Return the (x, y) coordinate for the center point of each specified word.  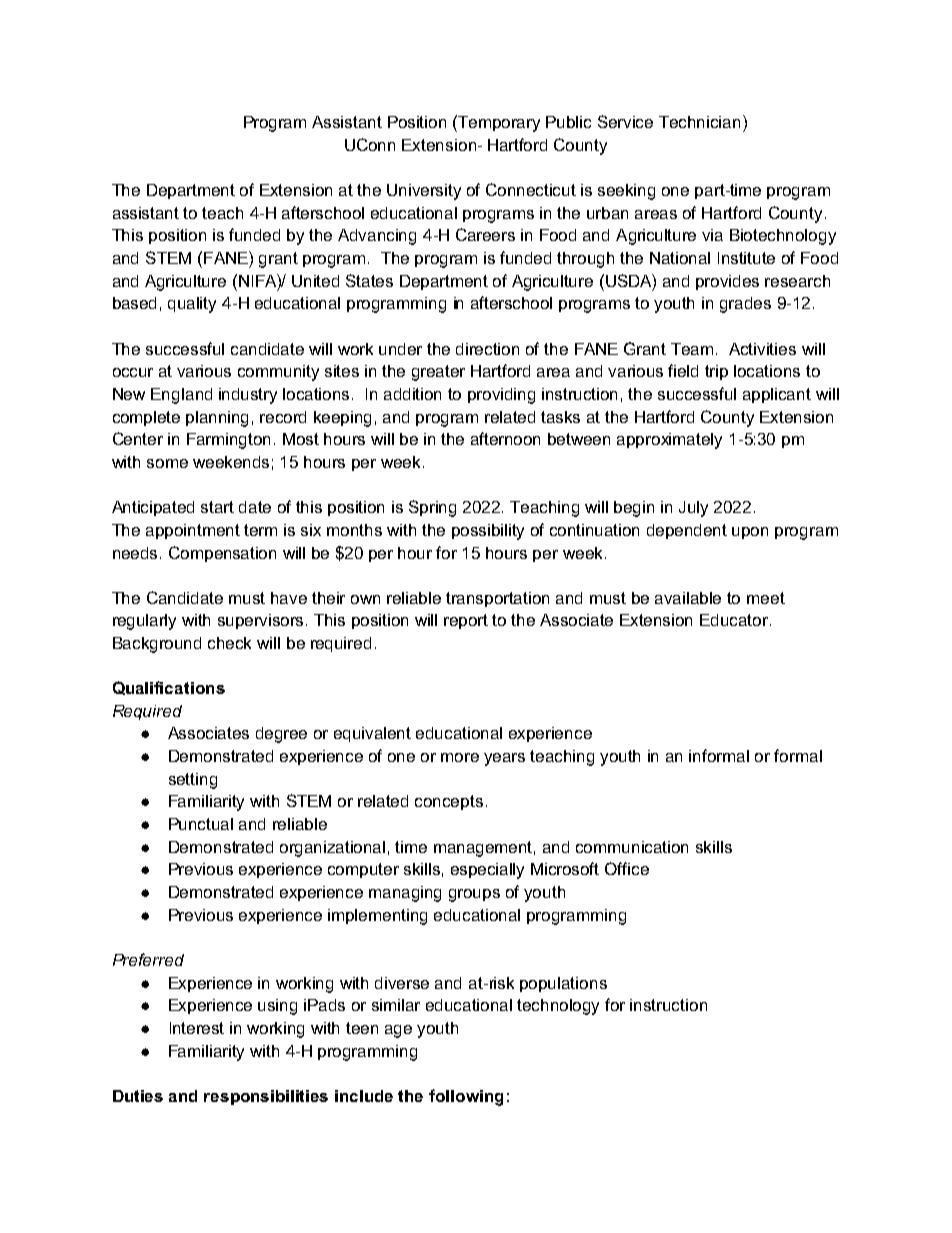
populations (563, 984)
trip (716, 372)
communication (632, 847)
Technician (699, 122)
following (466, 1097)
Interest (197, 1028)
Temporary (498, 123)
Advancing (377, 237)
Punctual (201, 824)
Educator (735, 620)
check (229, 643)
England (181, 396)
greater (438, 373)
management (484, 849)
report (466, 621)
